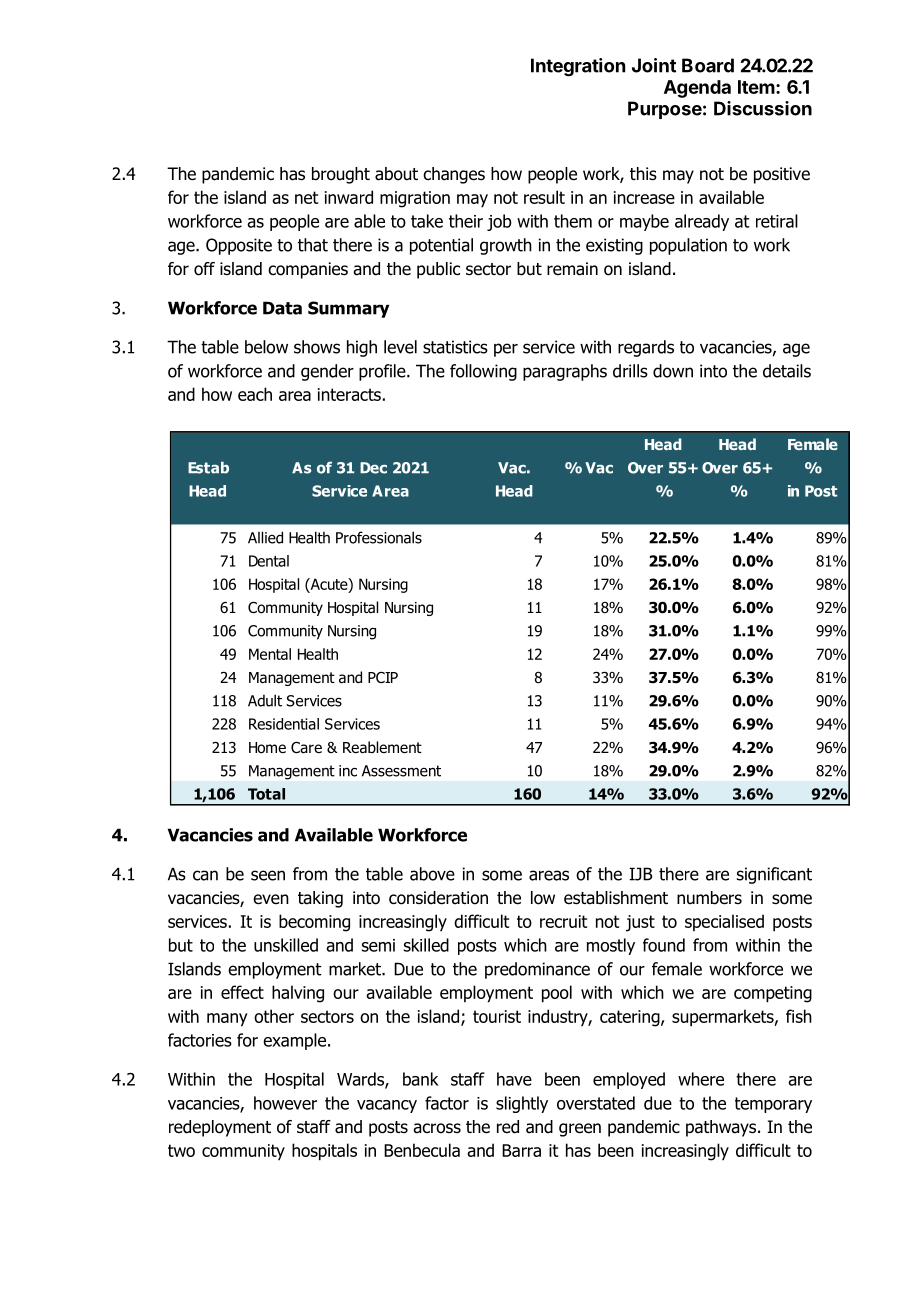 This screenshot has height=1308, width=924. Describe the element at coordinates (697, 89) in the screenshot. I see `Agenda` at that location.
